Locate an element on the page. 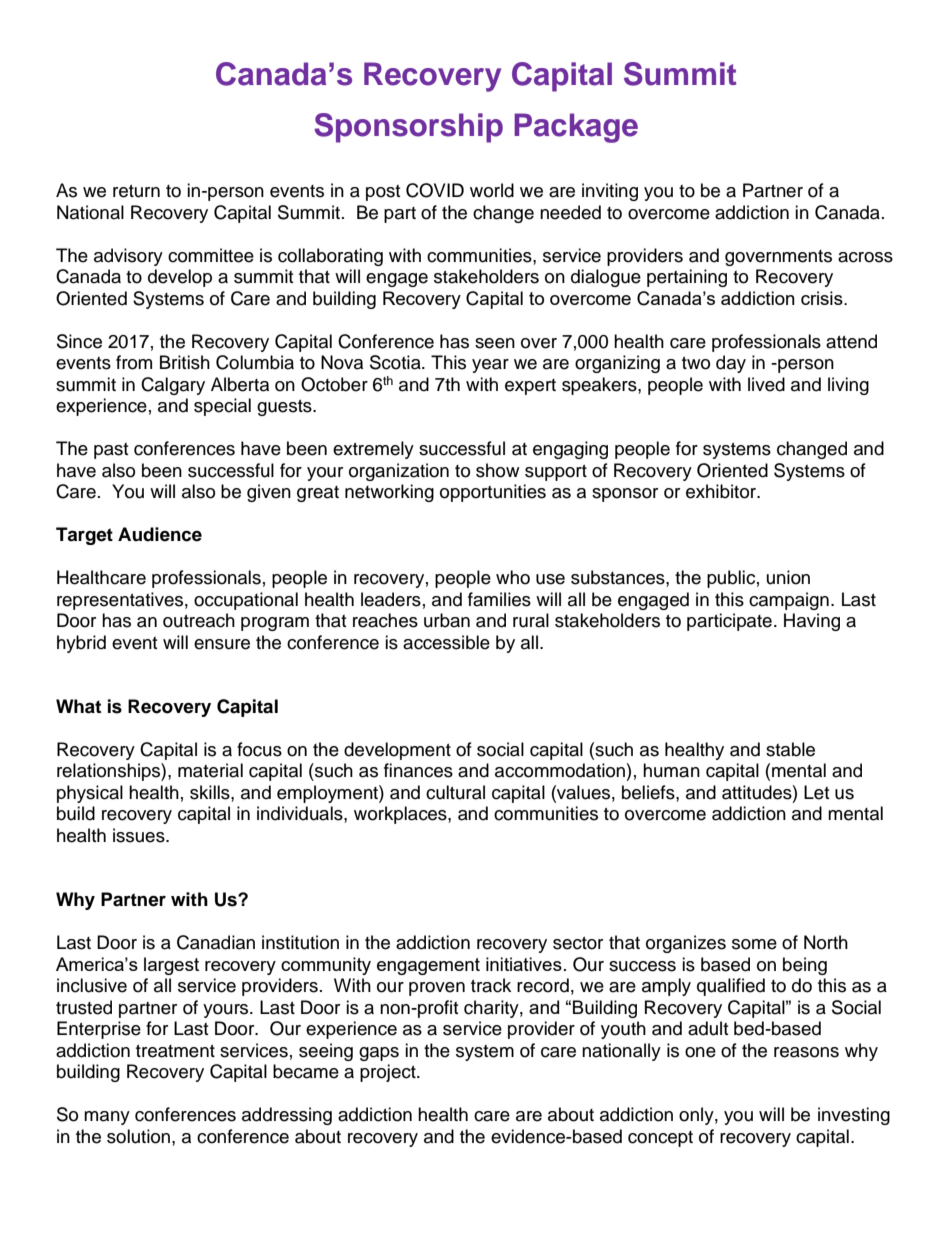  some is located at coordinates (754, 944).
